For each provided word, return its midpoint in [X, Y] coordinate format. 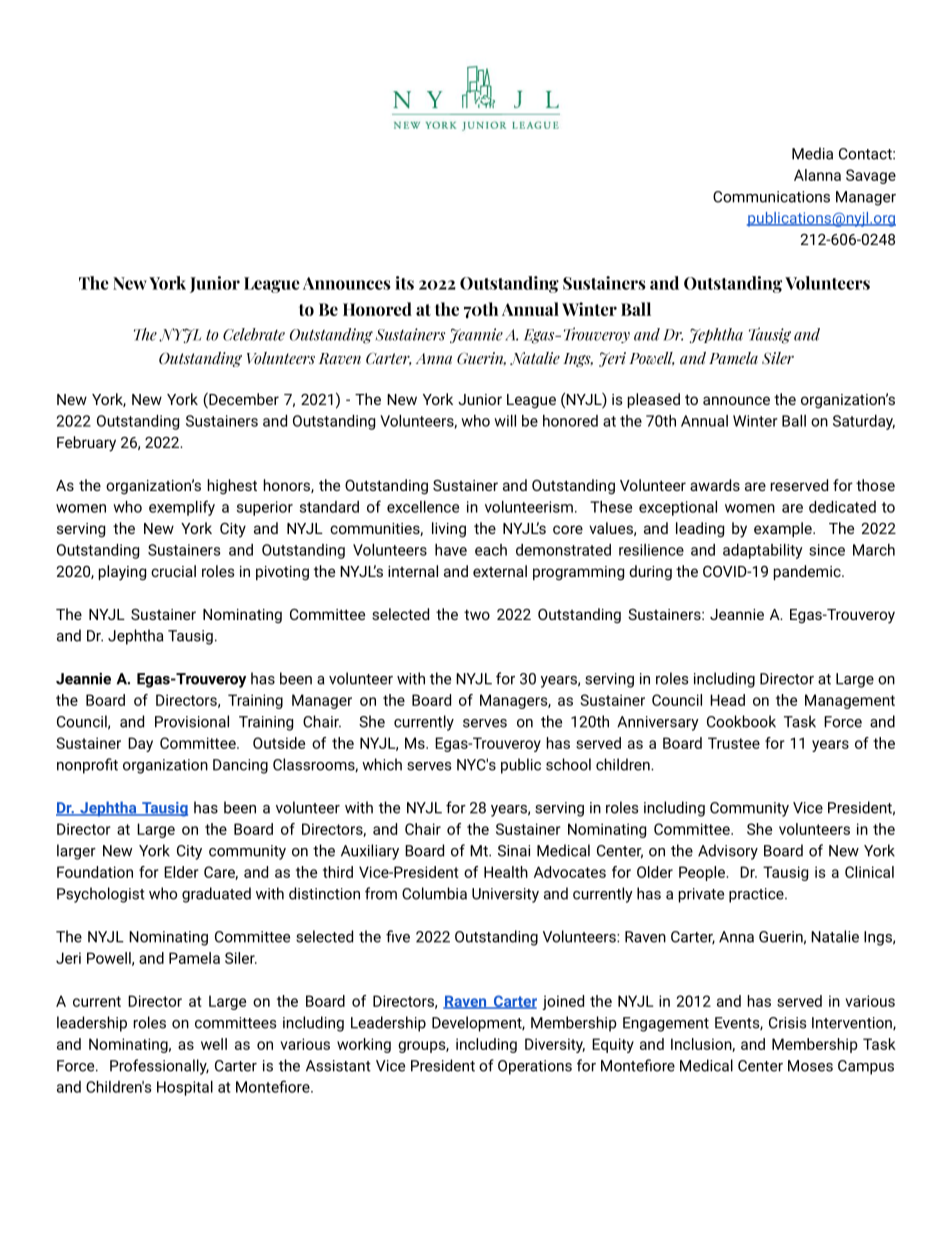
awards [715, 485]
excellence [423, 507]
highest [232, 486]
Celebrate [254, 334]
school [568, 764]
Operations [535, 1067]
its [404, 283]
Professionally [159, 1067]
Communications [771, 197]
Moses [810, 1066]
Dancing [240, 766]
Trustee [734, 743]
